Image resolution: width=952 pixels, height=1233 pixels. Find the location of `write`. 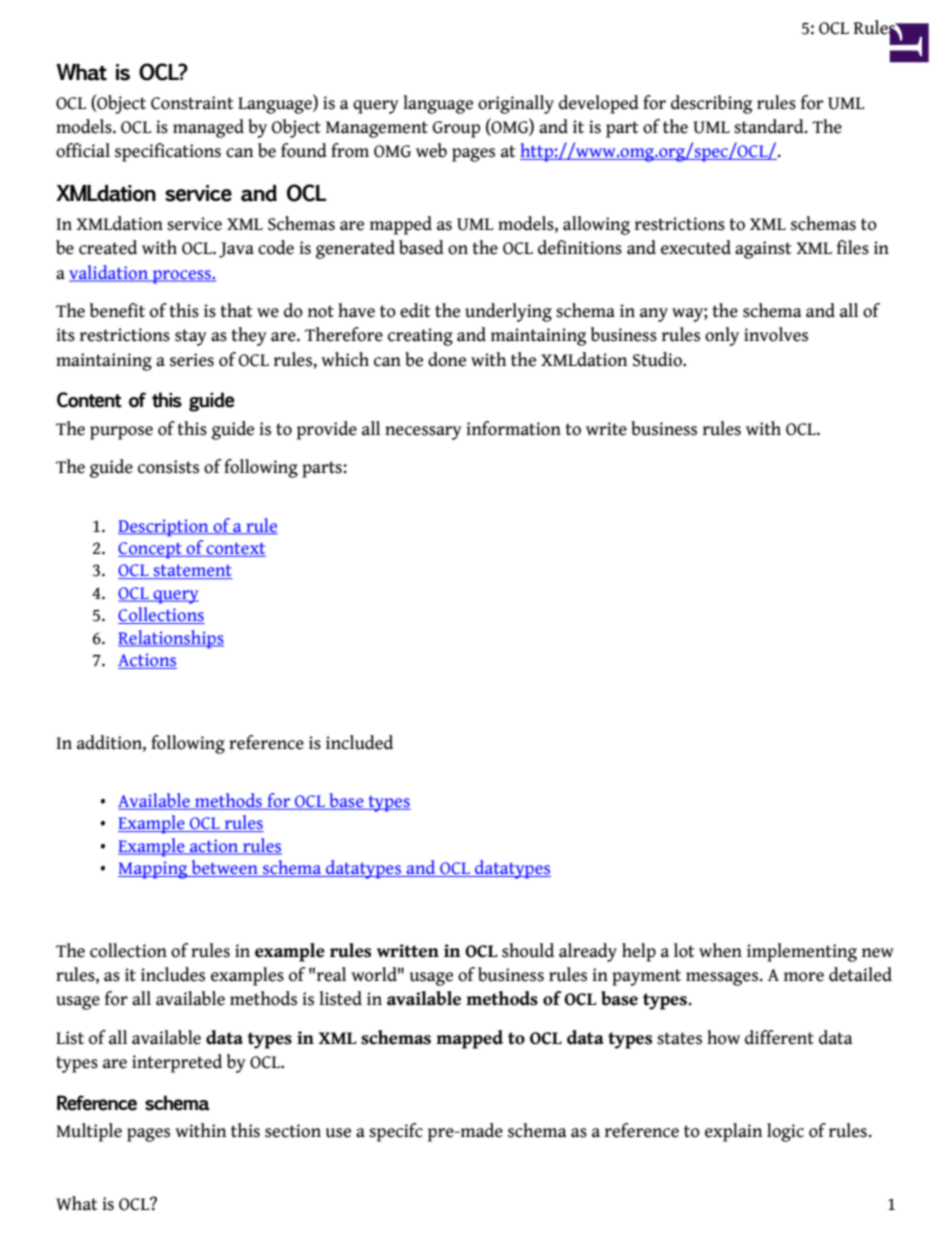

write is located at coordinates (606, 429).
